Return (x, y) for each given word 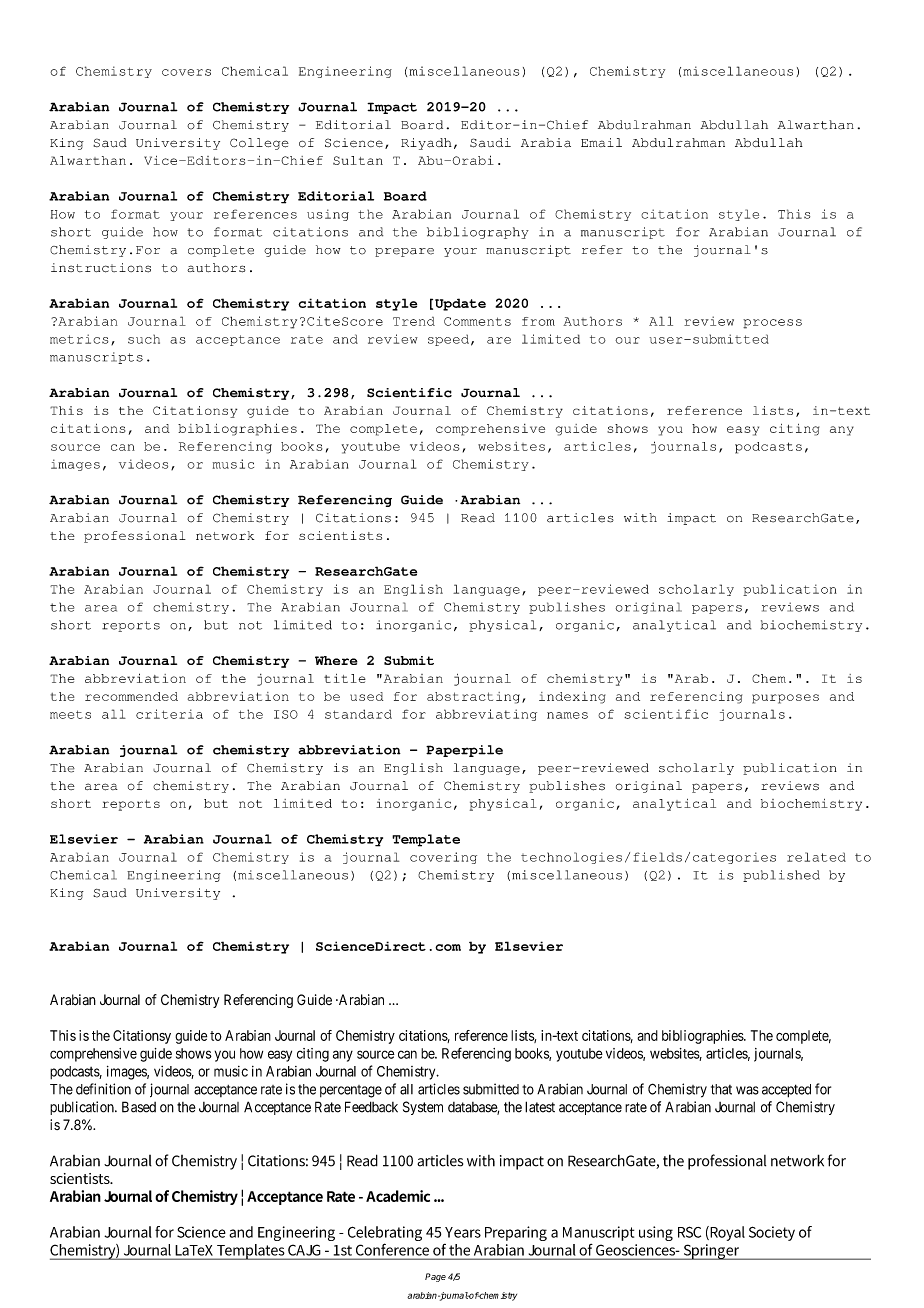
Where (336, 660)
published (781, 876)
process (772, 324)
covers (186, 72)
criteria (169, 714)
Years (463, 1232)
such (144, 339)
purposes (785, 699)
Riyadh (426, 144)
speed (448, 340)
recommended (131, 696)
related (816, 857)
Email (601, 142)
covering (443, 858)
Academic (398, 1196)
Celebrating (385, 1233)
